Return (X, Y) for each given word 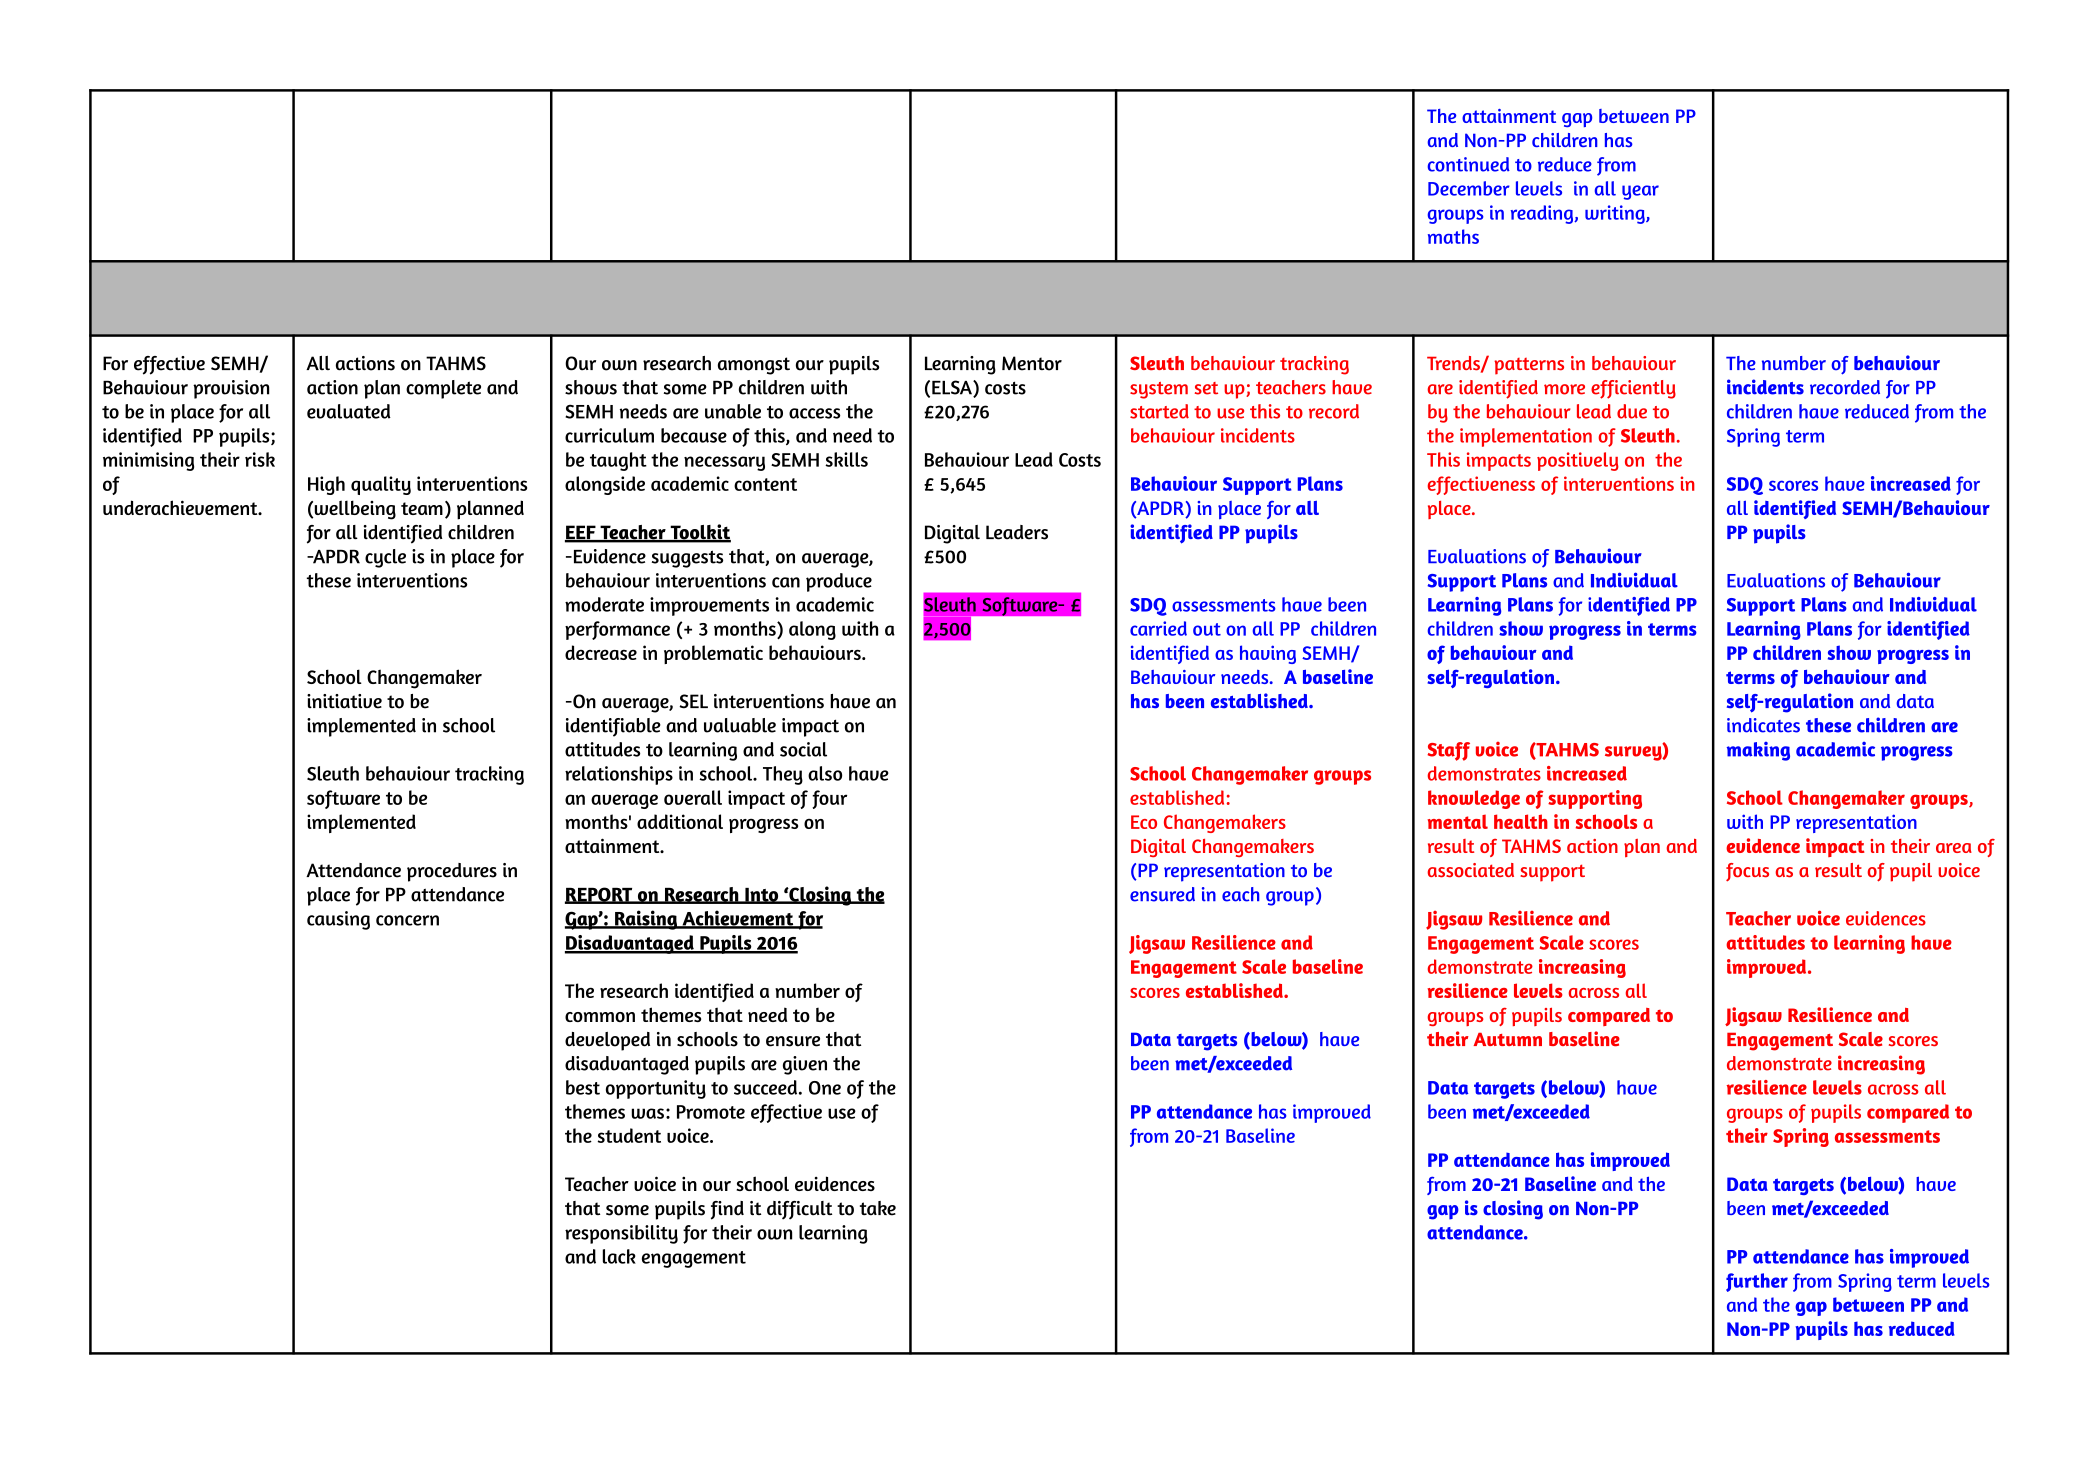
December (1469, 188)
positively (1578, 461)
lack (619, 1256)
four (829, 799)
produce (839, 582)
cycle (385, 558)
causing (338, 920)
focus (1747, 872)
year (1640, 192)
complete (443, 389)
